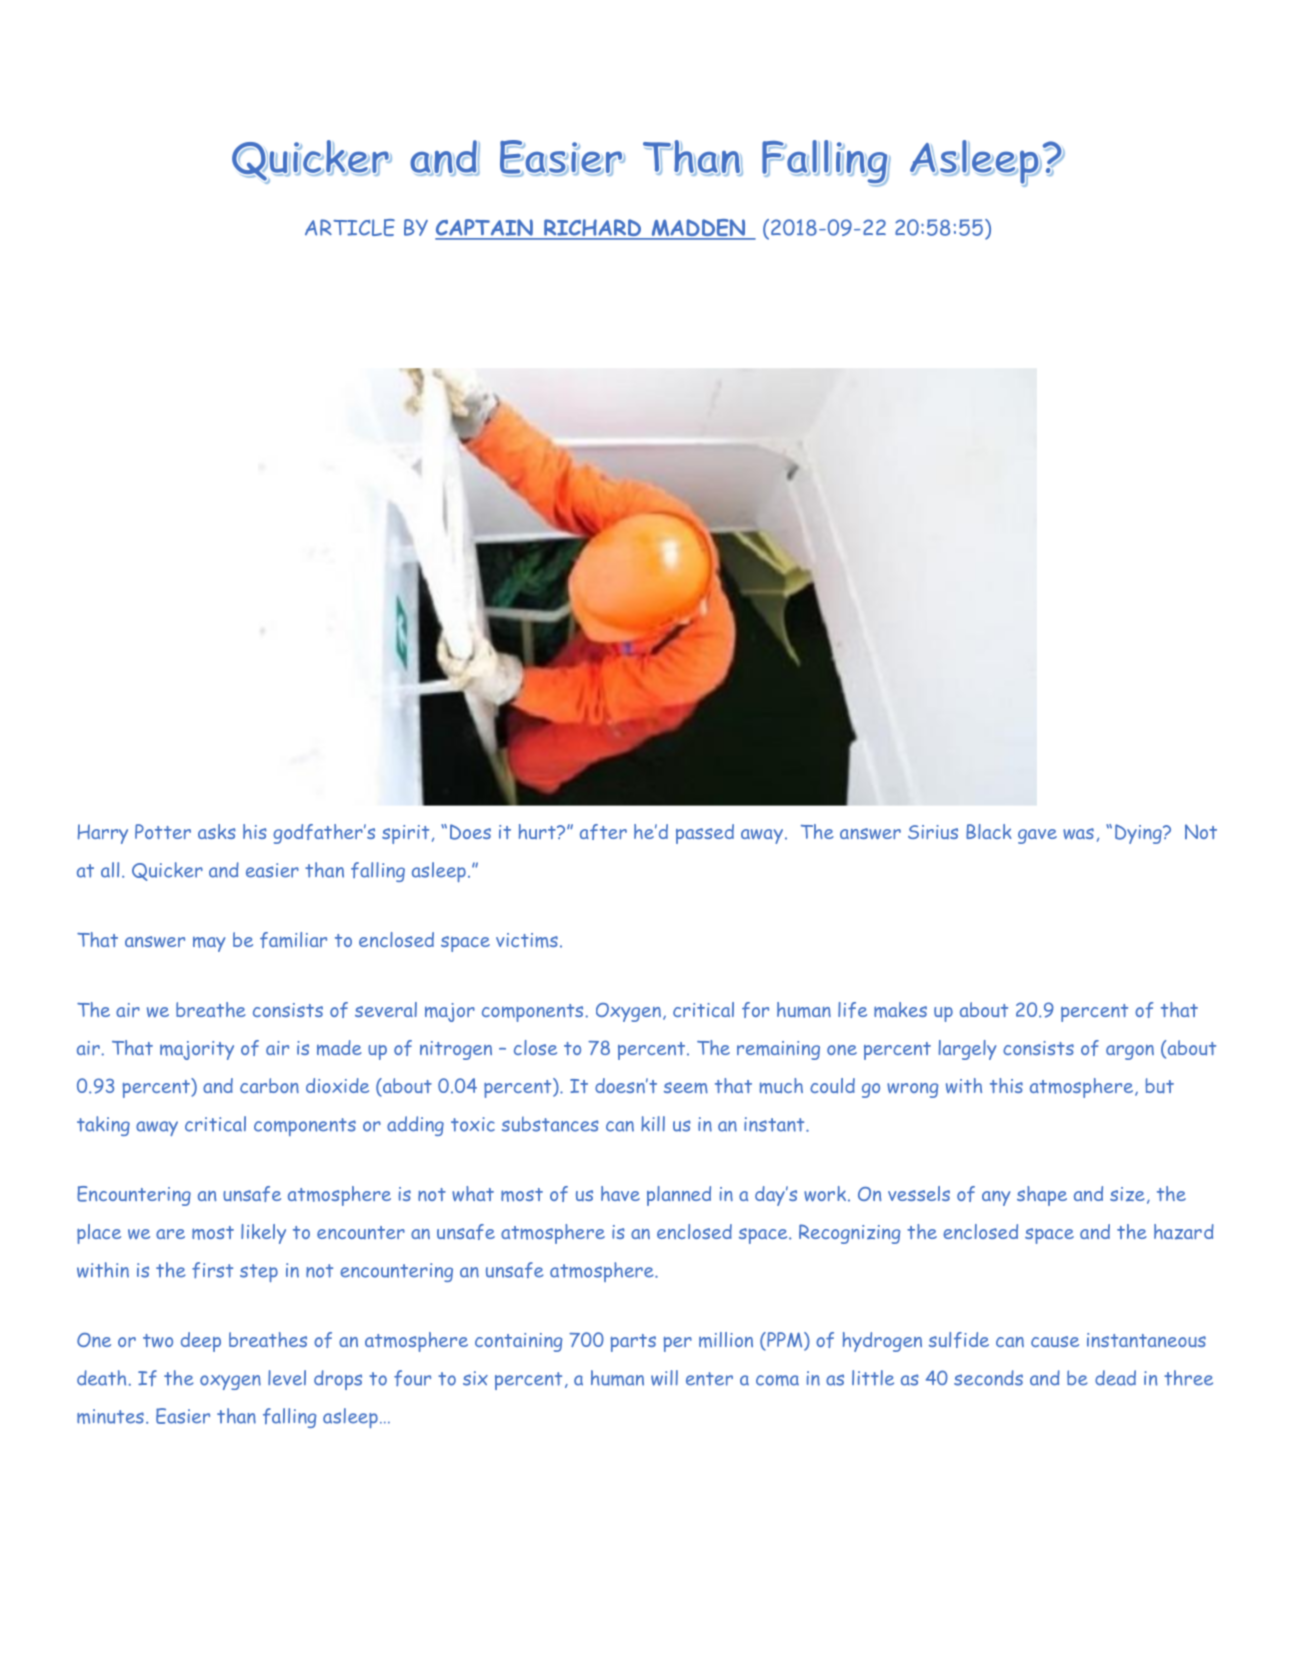  Describe the element at coordinates (217, 831) in the screenshot. I see `asks` at that location.
